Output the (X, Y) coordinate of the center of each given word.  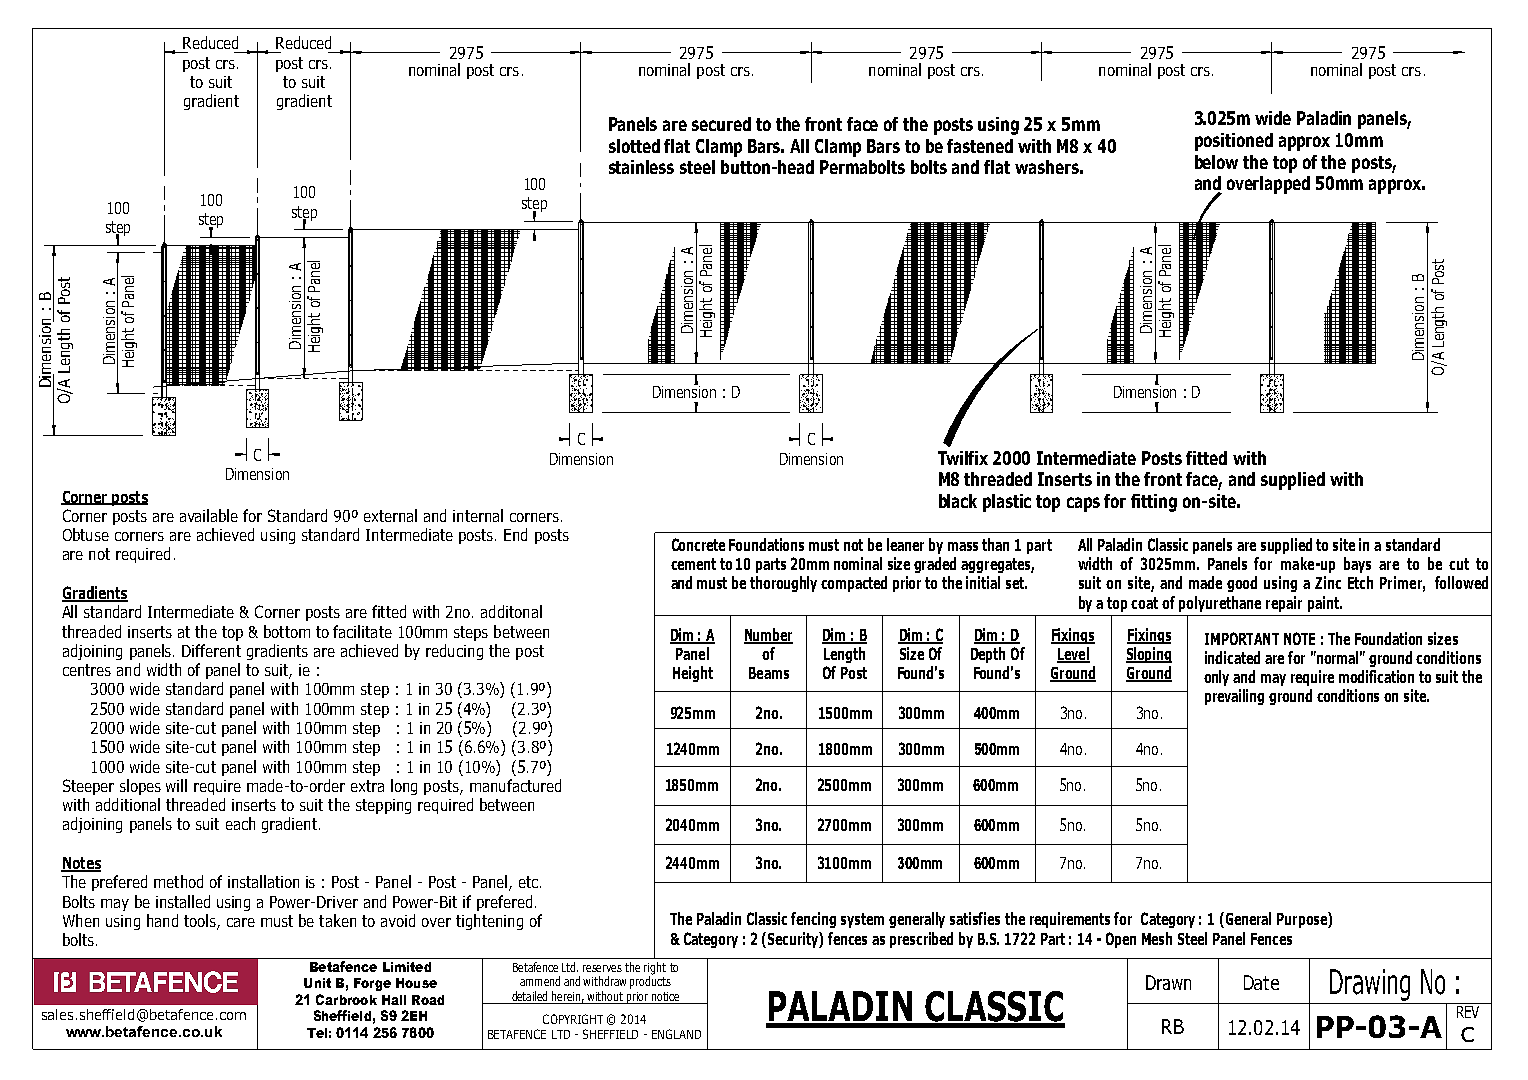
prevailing (1234, 697)
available (209, 515)
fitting (1154, 503)
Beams (769, 673)
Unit (317, 983)
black (958, 501)
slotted (634, 146)
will (176, 785)
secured (721, 124)
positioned (1234, 142)
